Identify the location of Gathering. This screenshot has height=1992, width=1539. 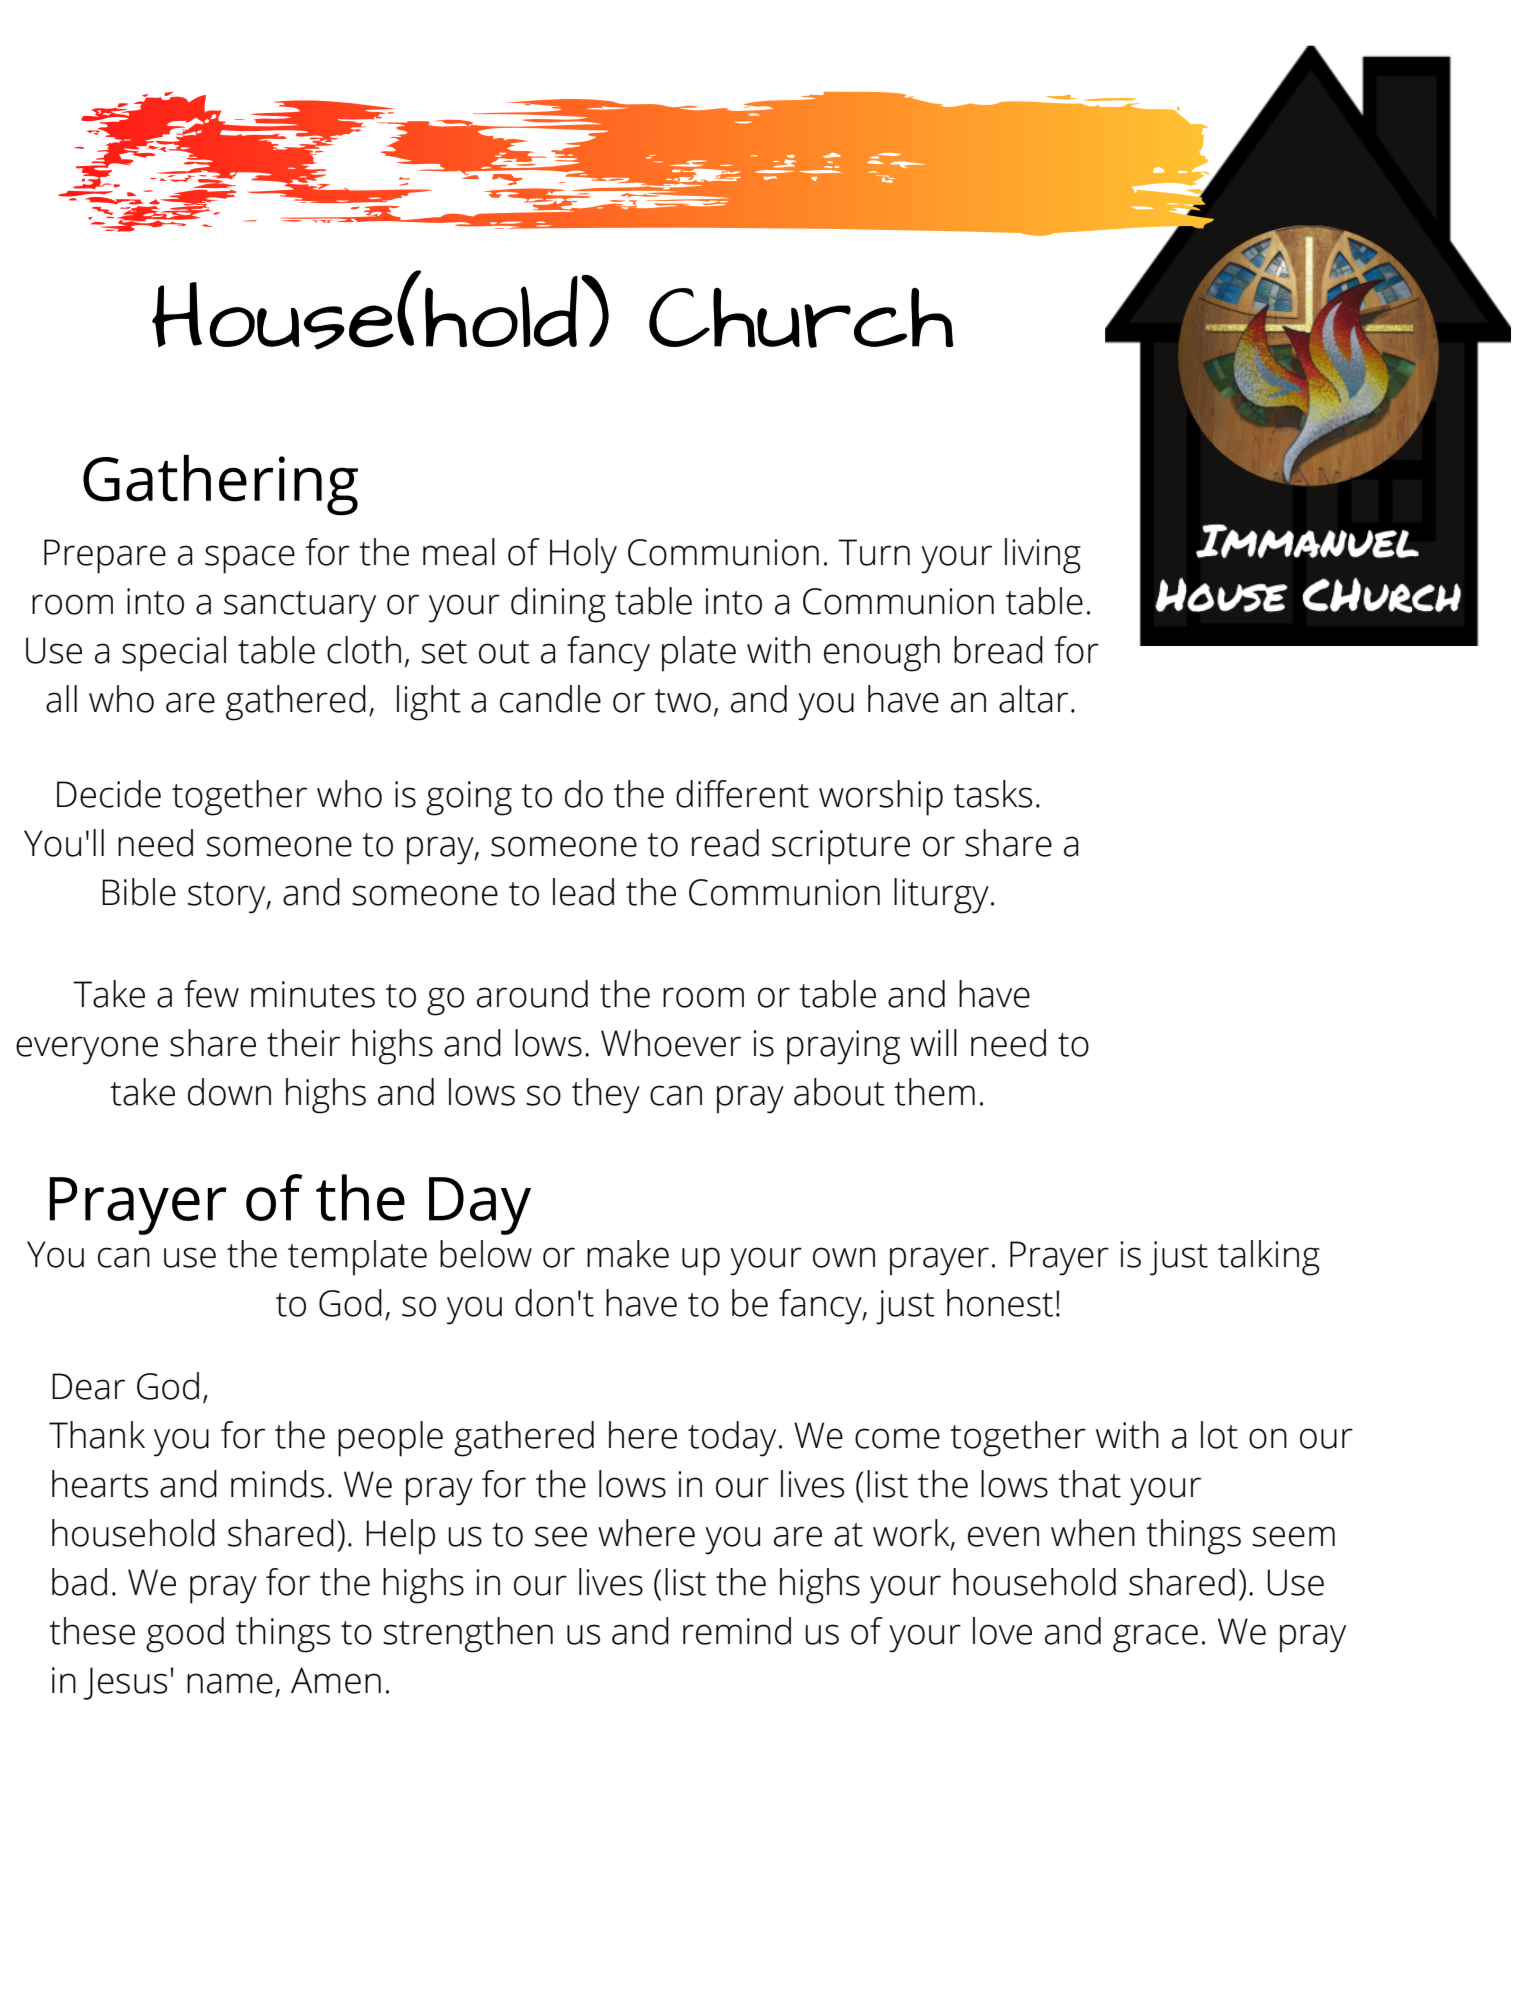
(220, 485).
